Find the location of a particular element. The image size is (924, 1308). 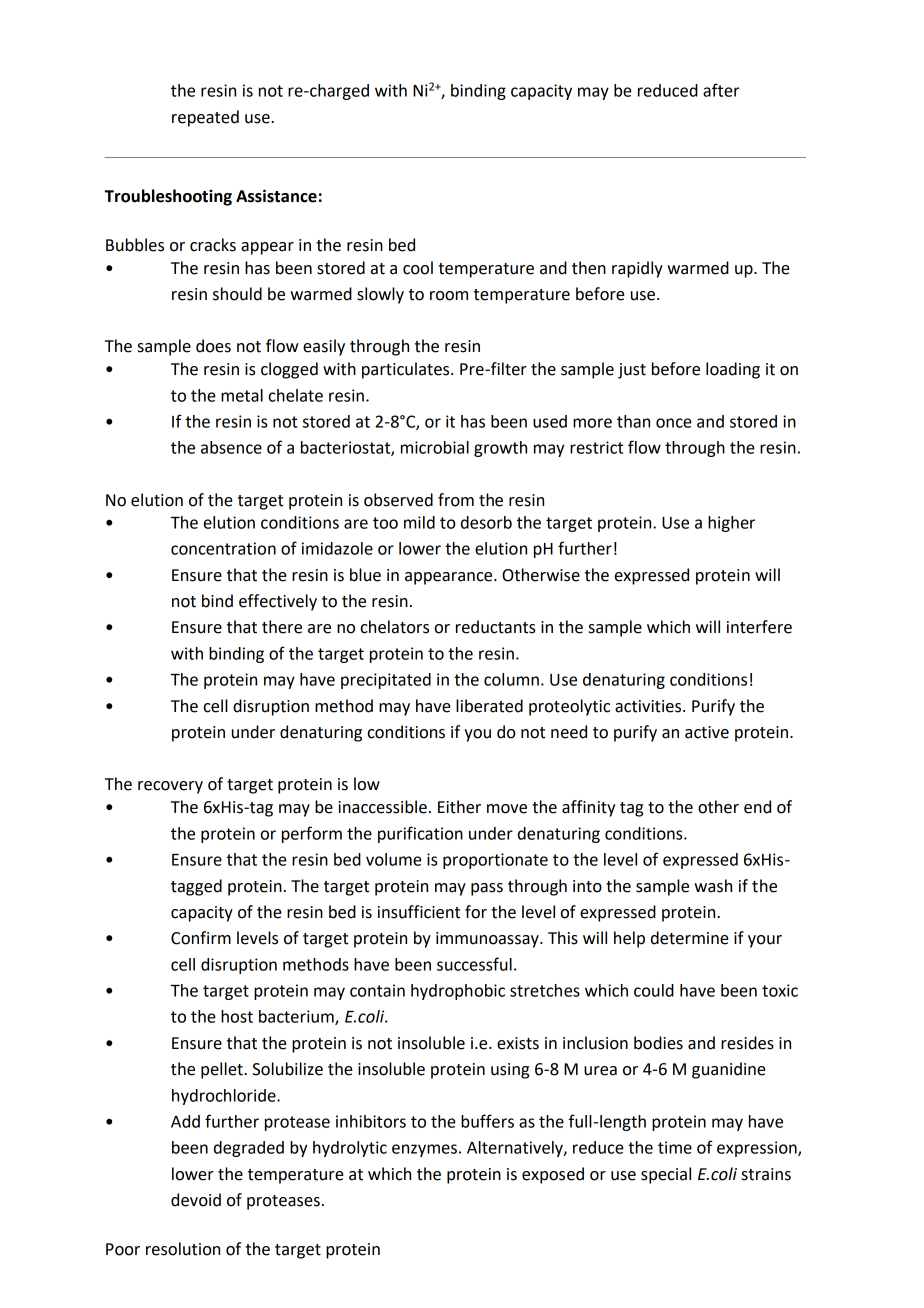

after is located at coordinates (721, 90).
